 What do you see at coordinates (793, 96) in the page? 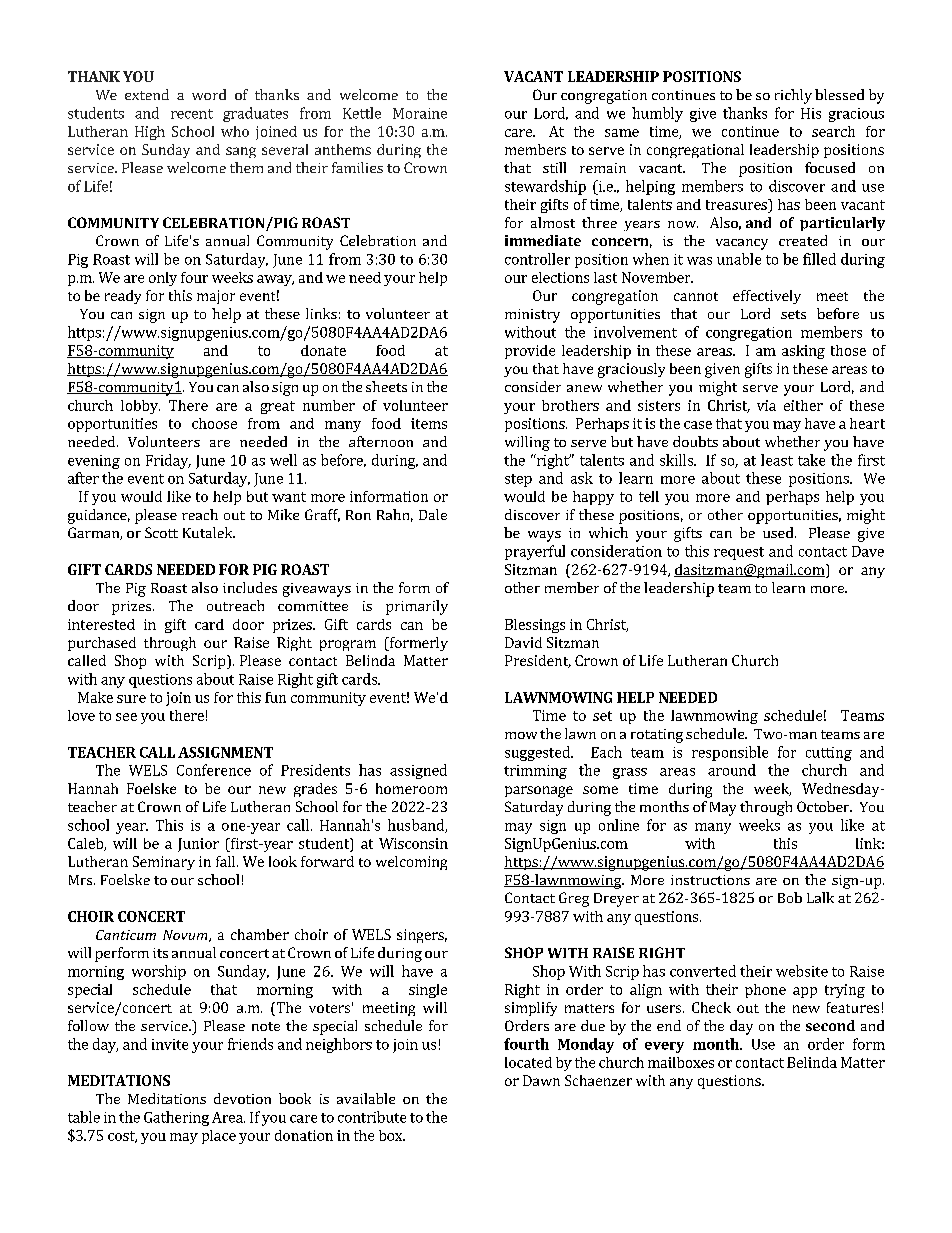
I see `richly` at bounding box center [793, 96].
